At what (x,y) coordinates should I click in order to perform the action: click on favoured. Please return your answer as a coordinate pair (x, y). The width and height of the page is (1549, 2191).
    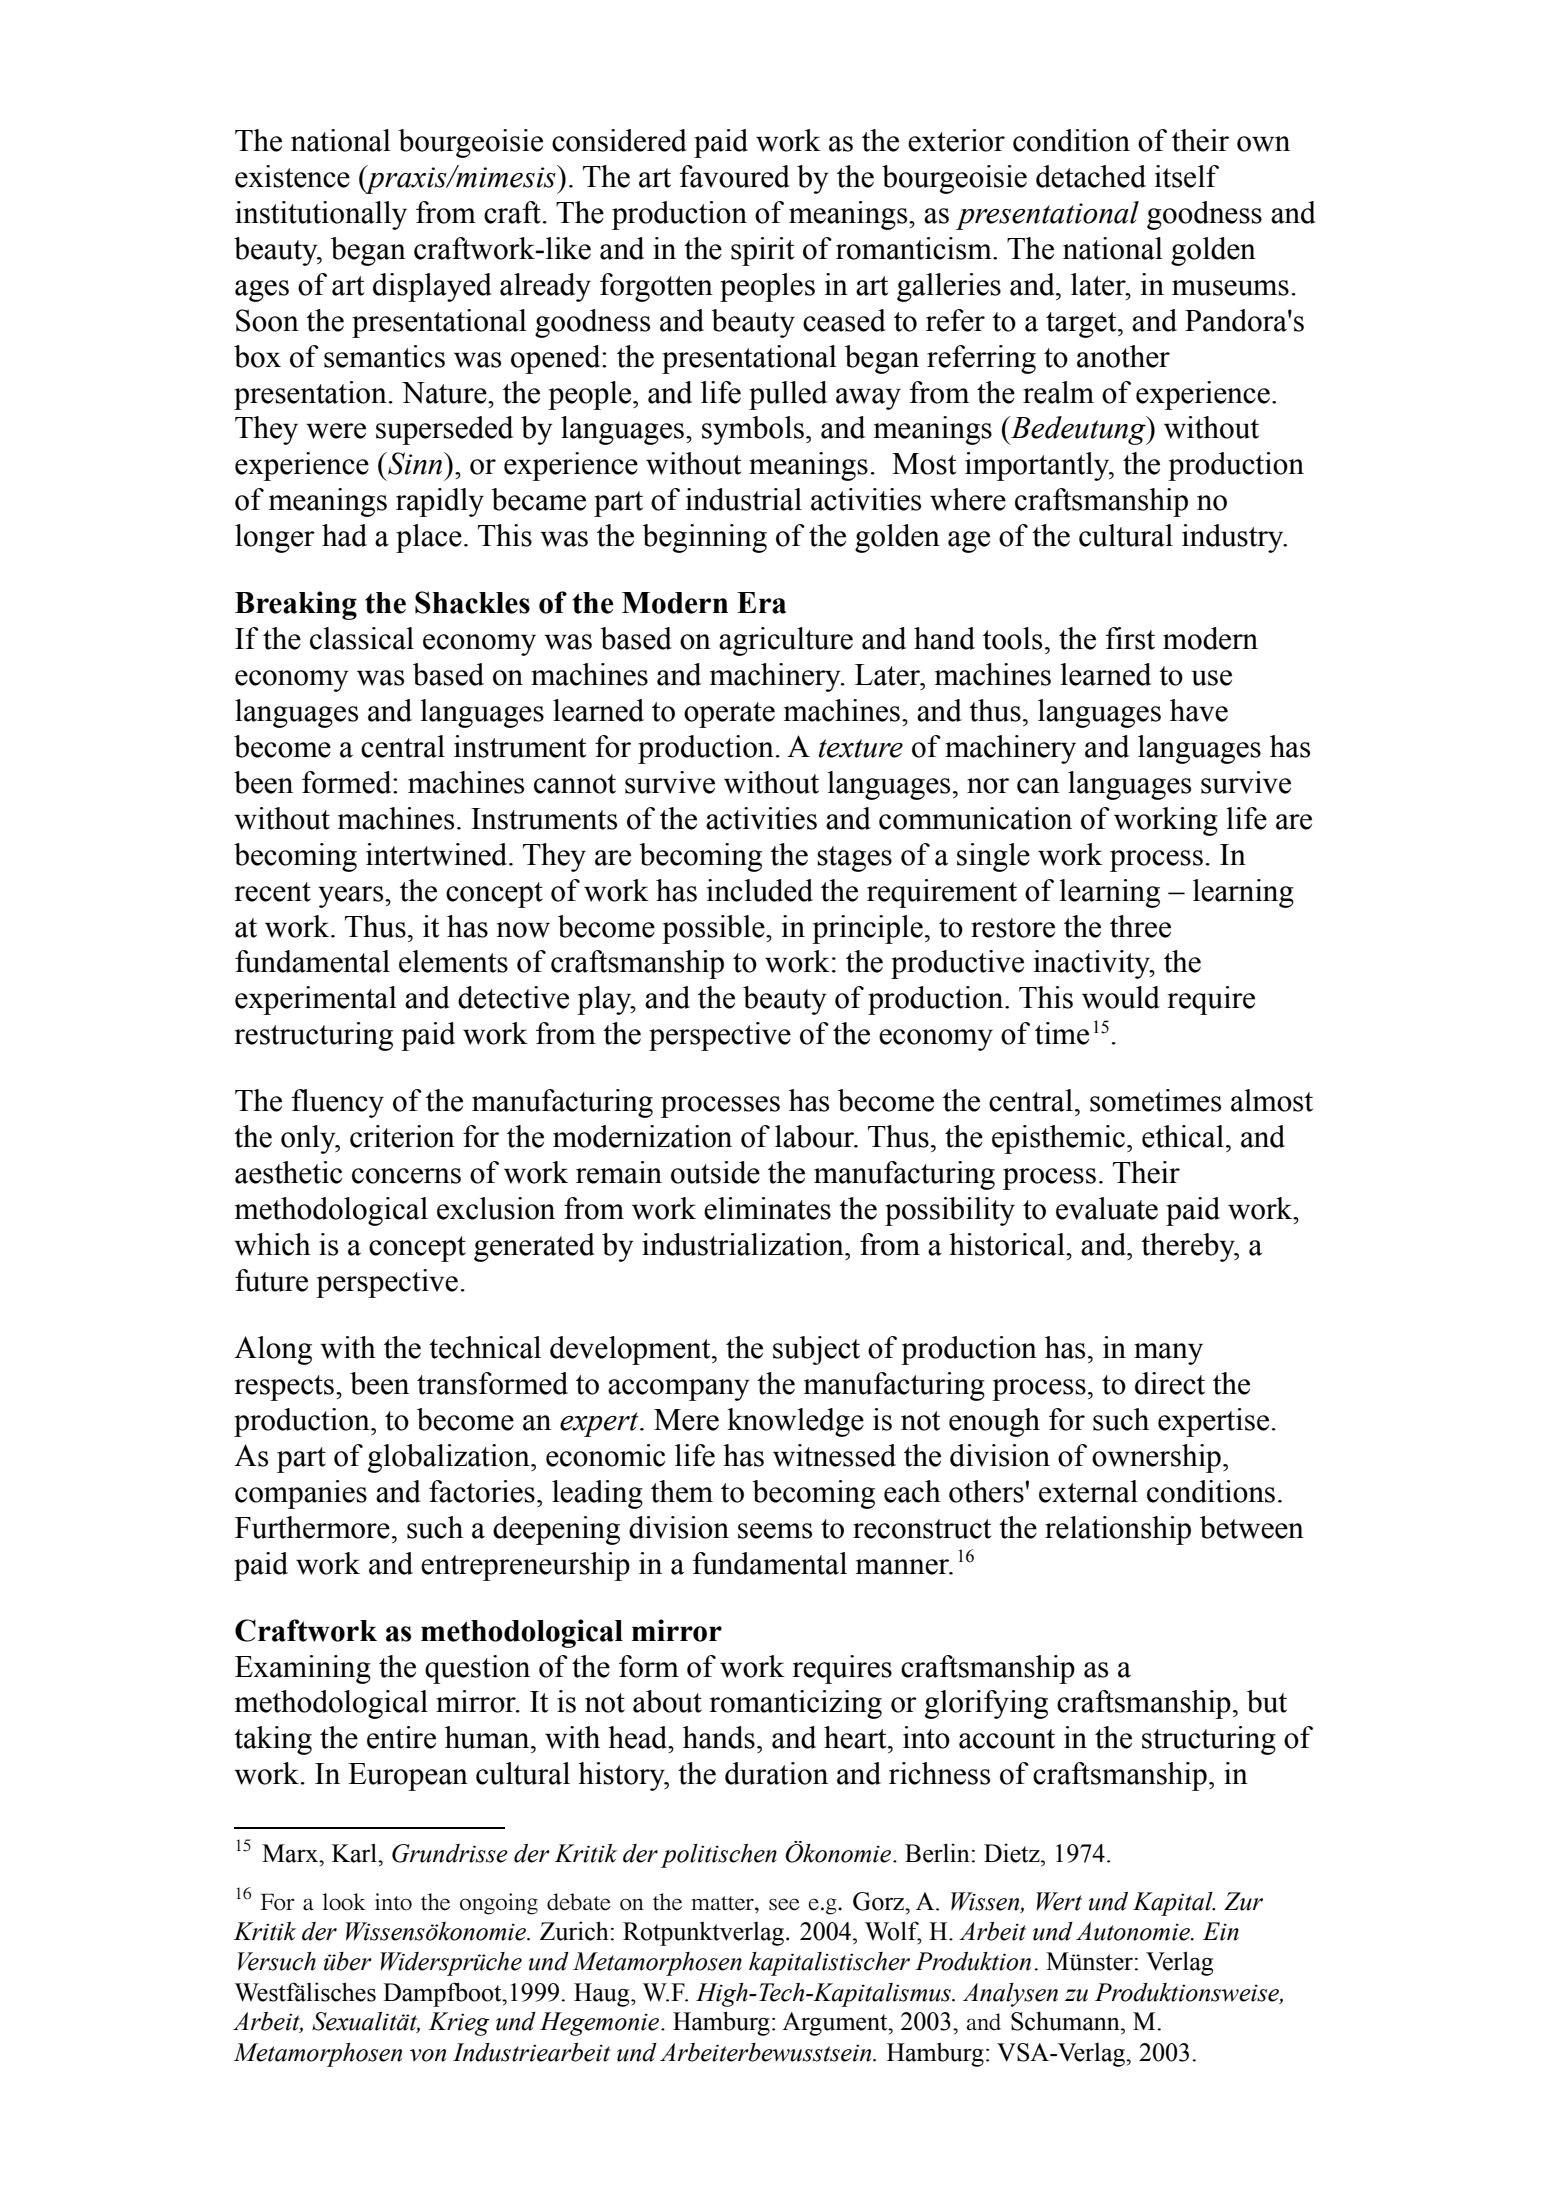
    Looking at the image, I should click on (734, 176).
